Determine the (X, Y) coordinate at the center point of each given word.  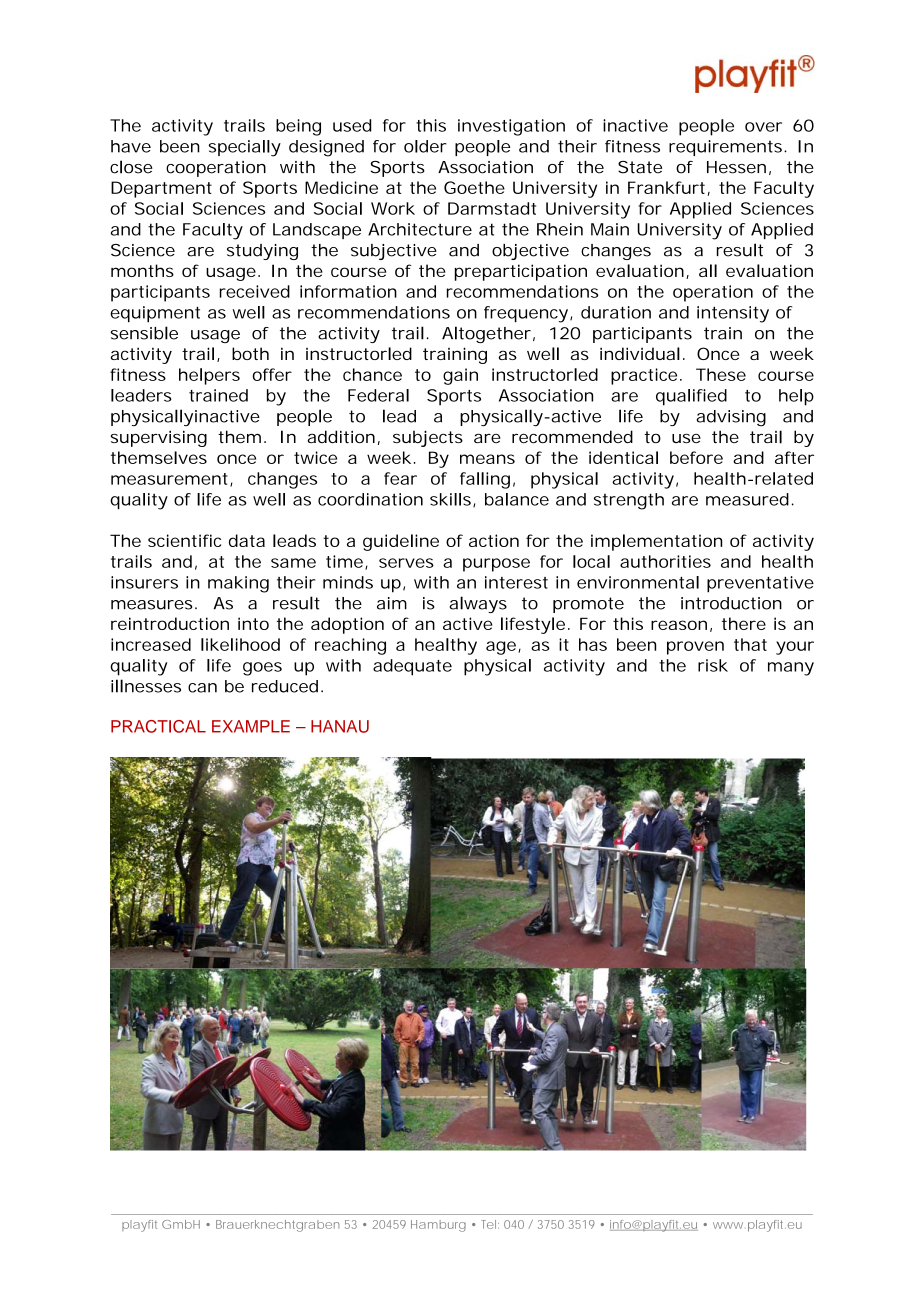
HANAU (340, 726)
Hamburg (438, 1226)
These (721, 374)
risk (713, 665)
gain (460, 376)
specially (245, 148)
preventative (760, 584)
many (791, 669)
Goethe (474, 187)
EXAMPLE (251, 726)
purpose (496, 565)
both (250, 353)
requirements (727, 148)
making (238, 584)
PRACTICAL (158, 726)
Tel (490, 1224)
